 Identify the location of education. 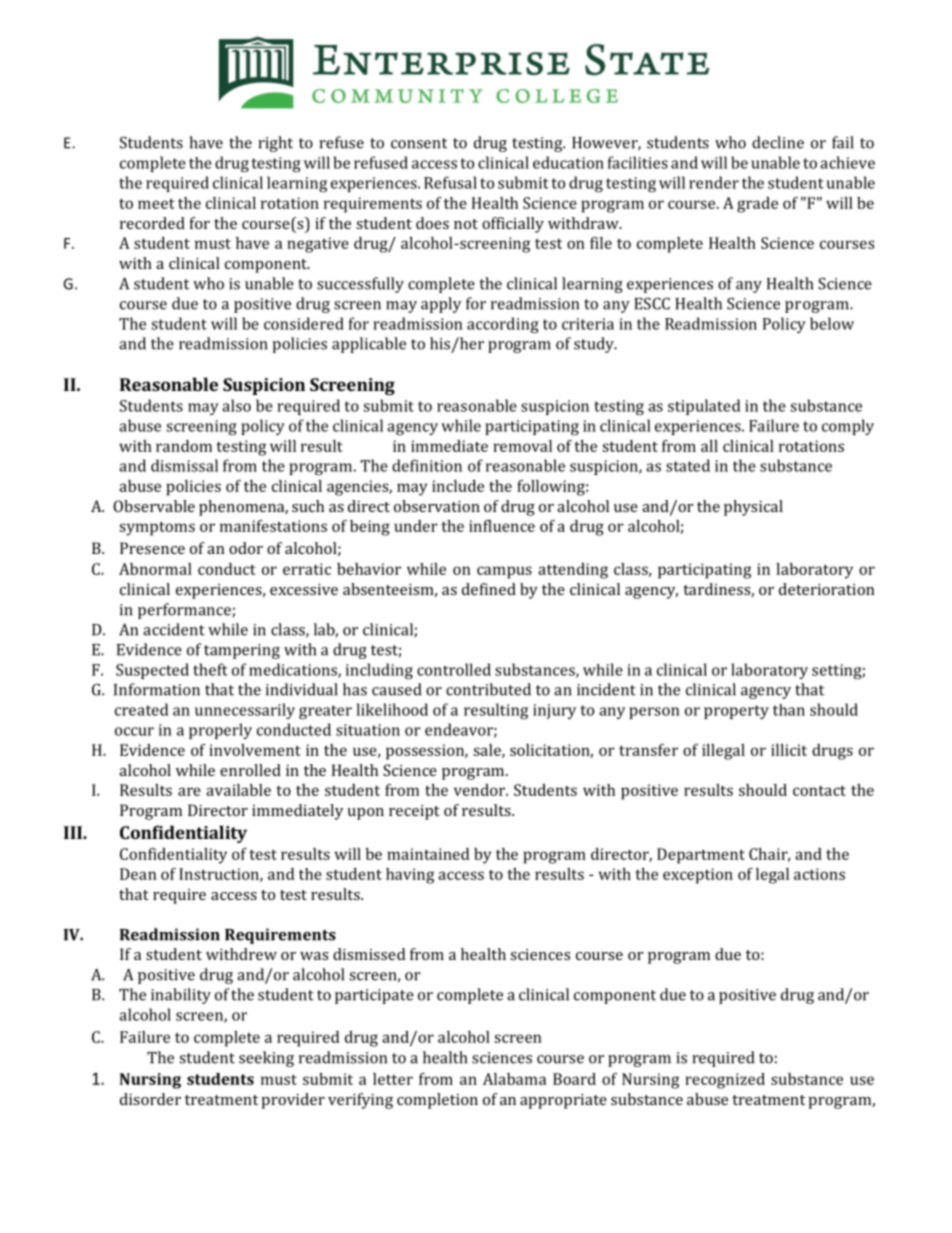
(568, 162).
